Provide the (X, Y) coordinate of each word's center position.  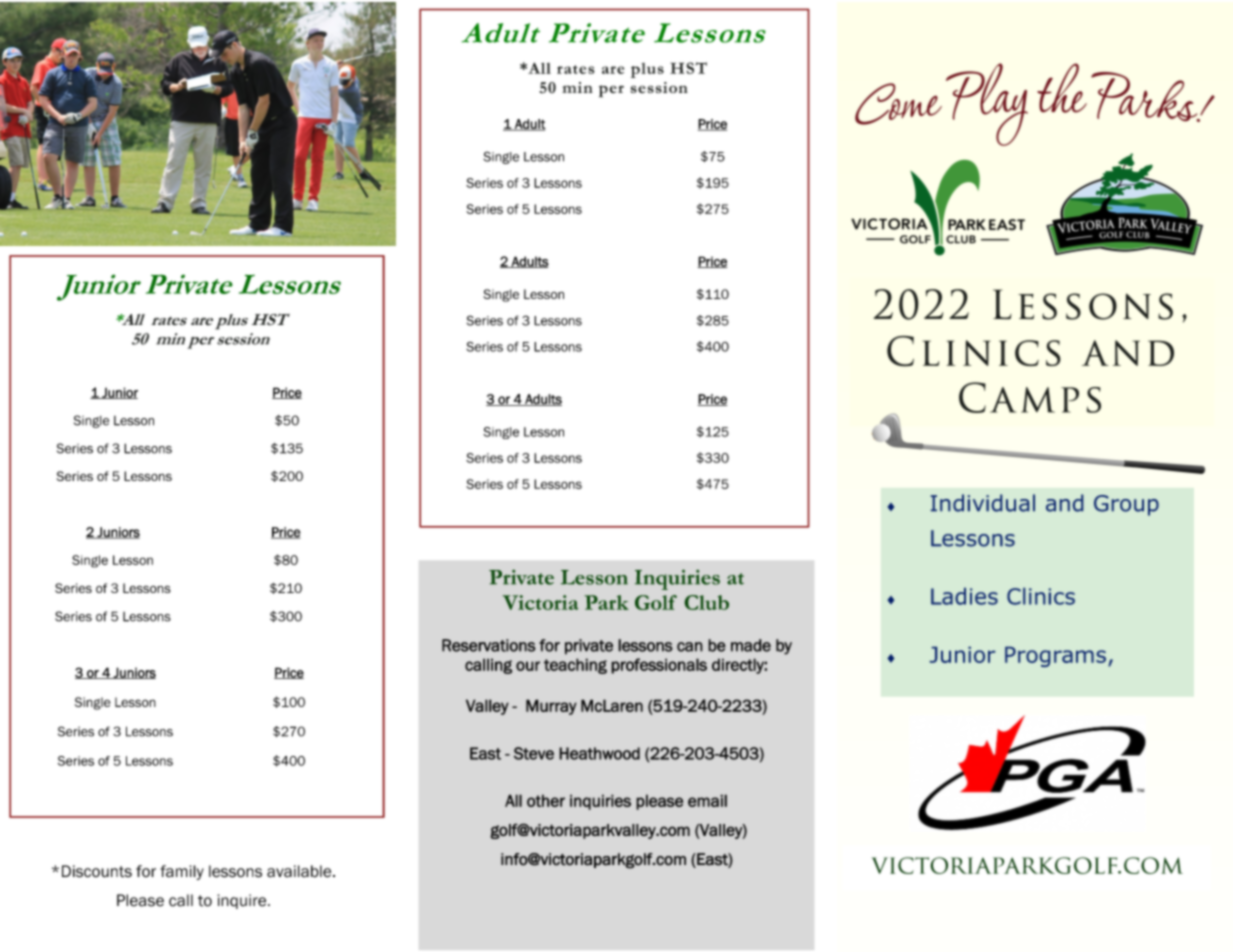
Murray (551, 707)
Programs (1055, 657)
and (1064, 503)
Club (706, 602)
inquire (243, 901)
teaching (575, 666)
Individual (983, 503)
